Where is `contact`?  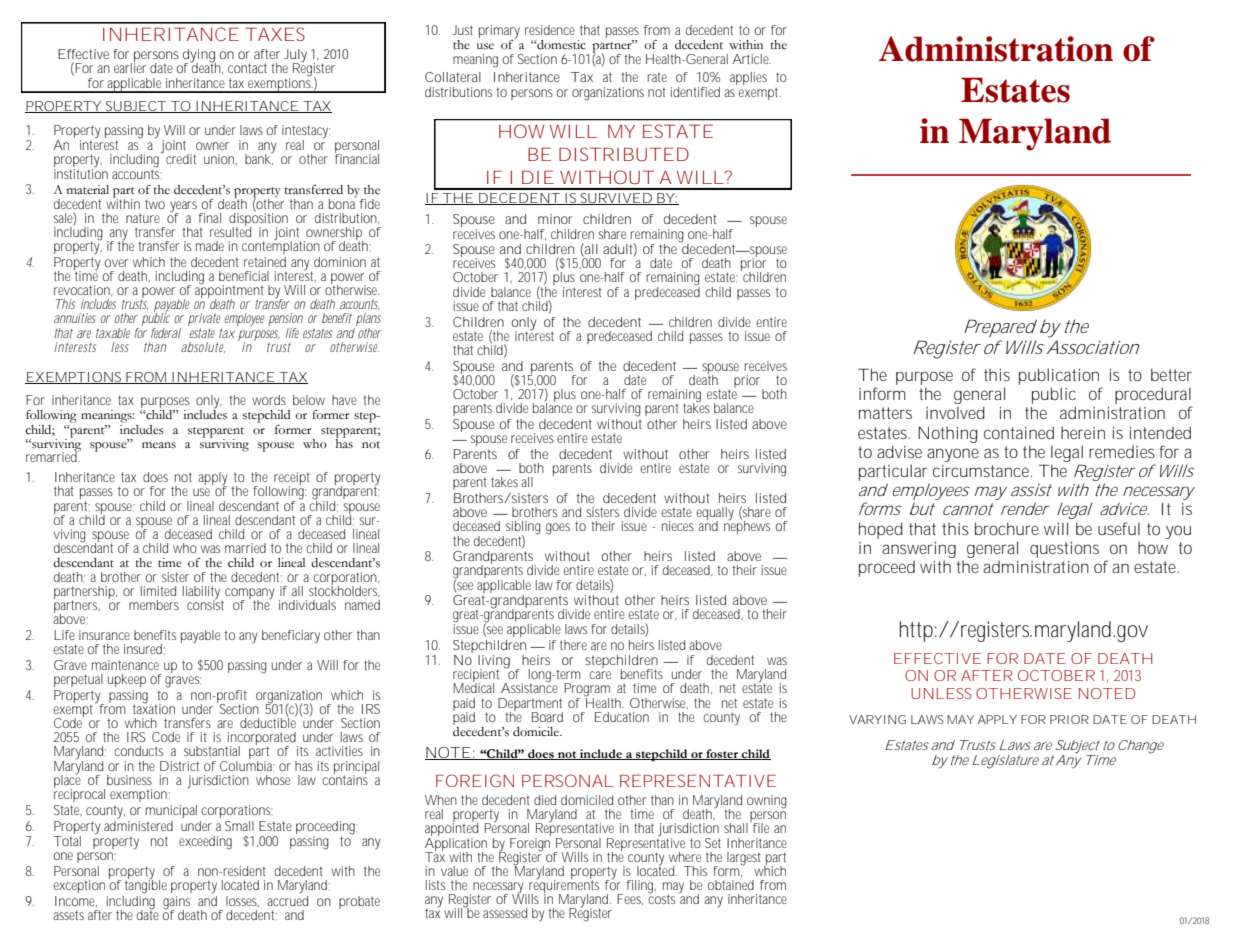 contact is located at coordinates (247, 68).
